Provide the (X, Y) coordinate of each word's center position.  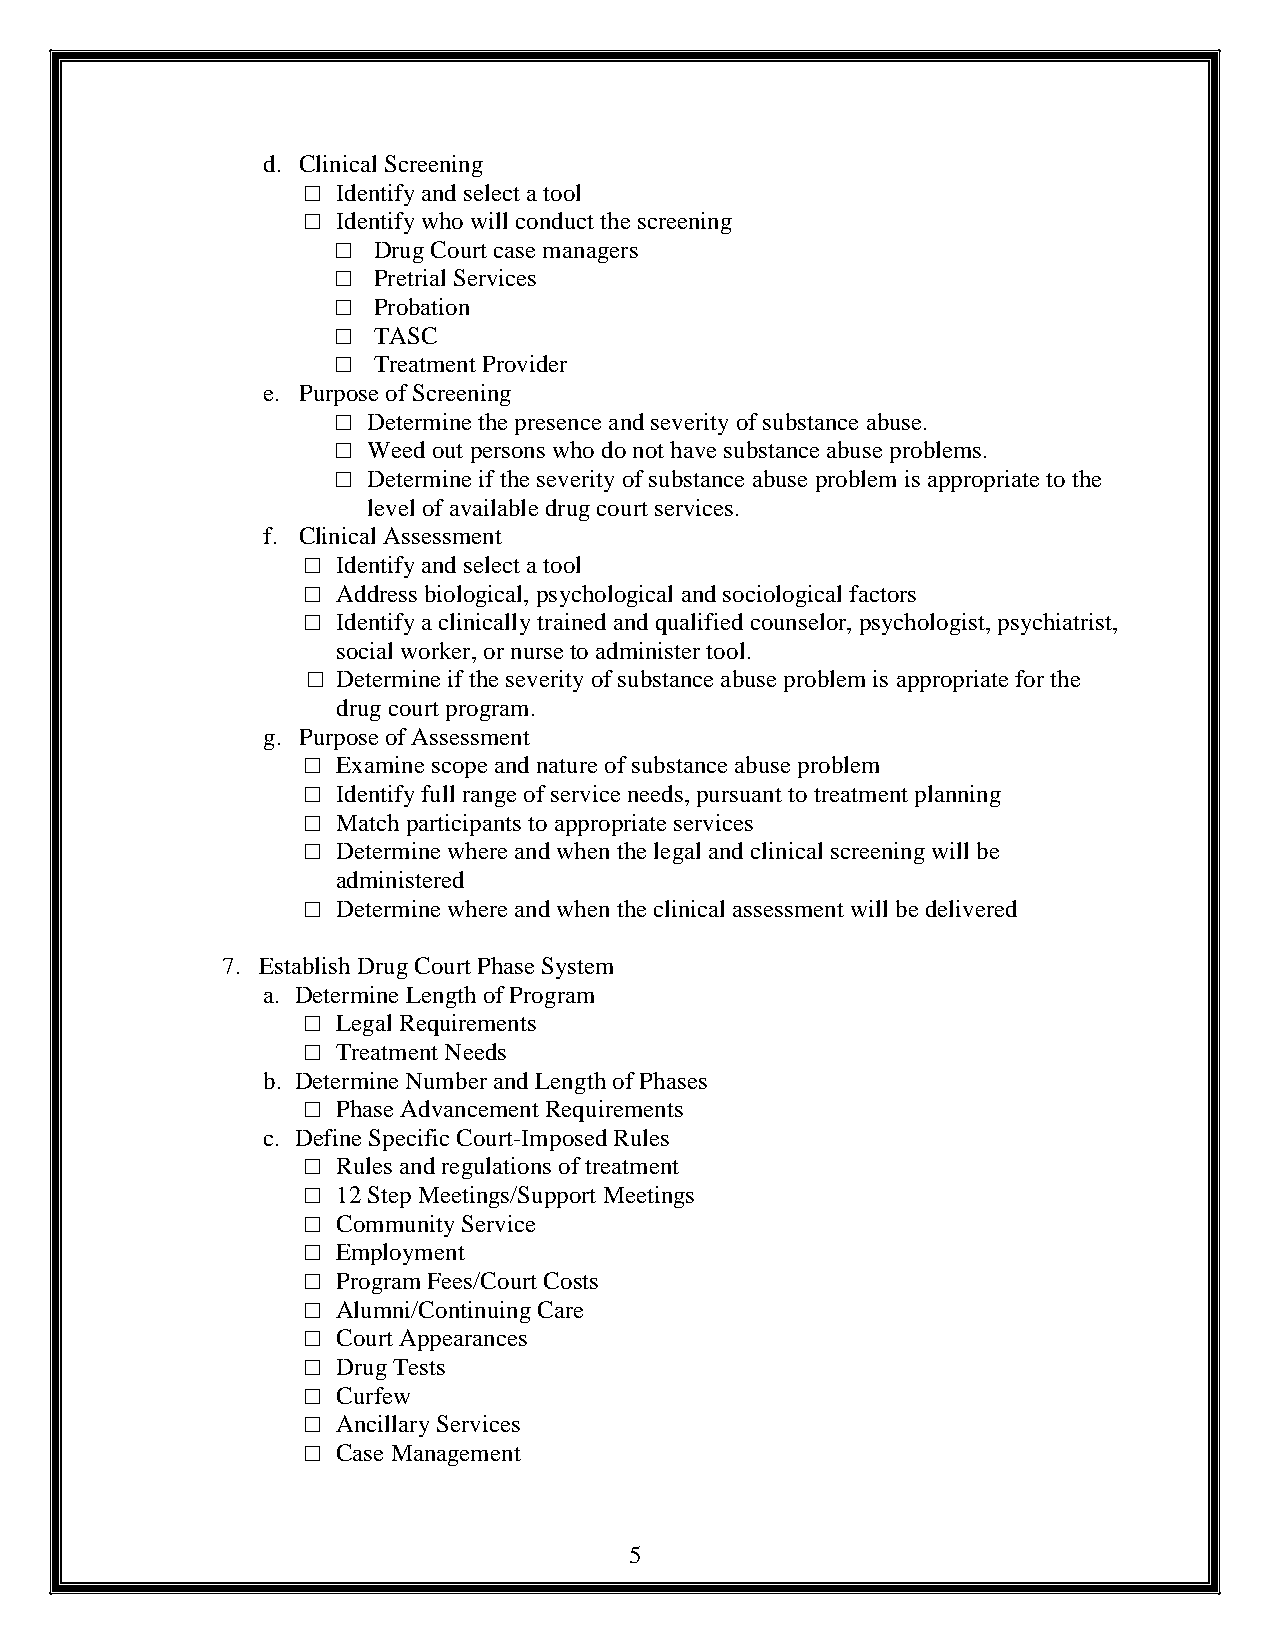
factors (882, 593)
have (693, 449)
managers (590, 255)
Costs (571, 1280)
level (391, 507)
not (648, 451)
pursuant (739, 797)
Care (560, 1309)
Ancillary (382, 1426)
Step (389, 1197)
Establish (304, 965)
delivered (971, 908)
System (577, 968)
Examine (380, 764)
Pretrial (410, 277)
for (1029, 678)
